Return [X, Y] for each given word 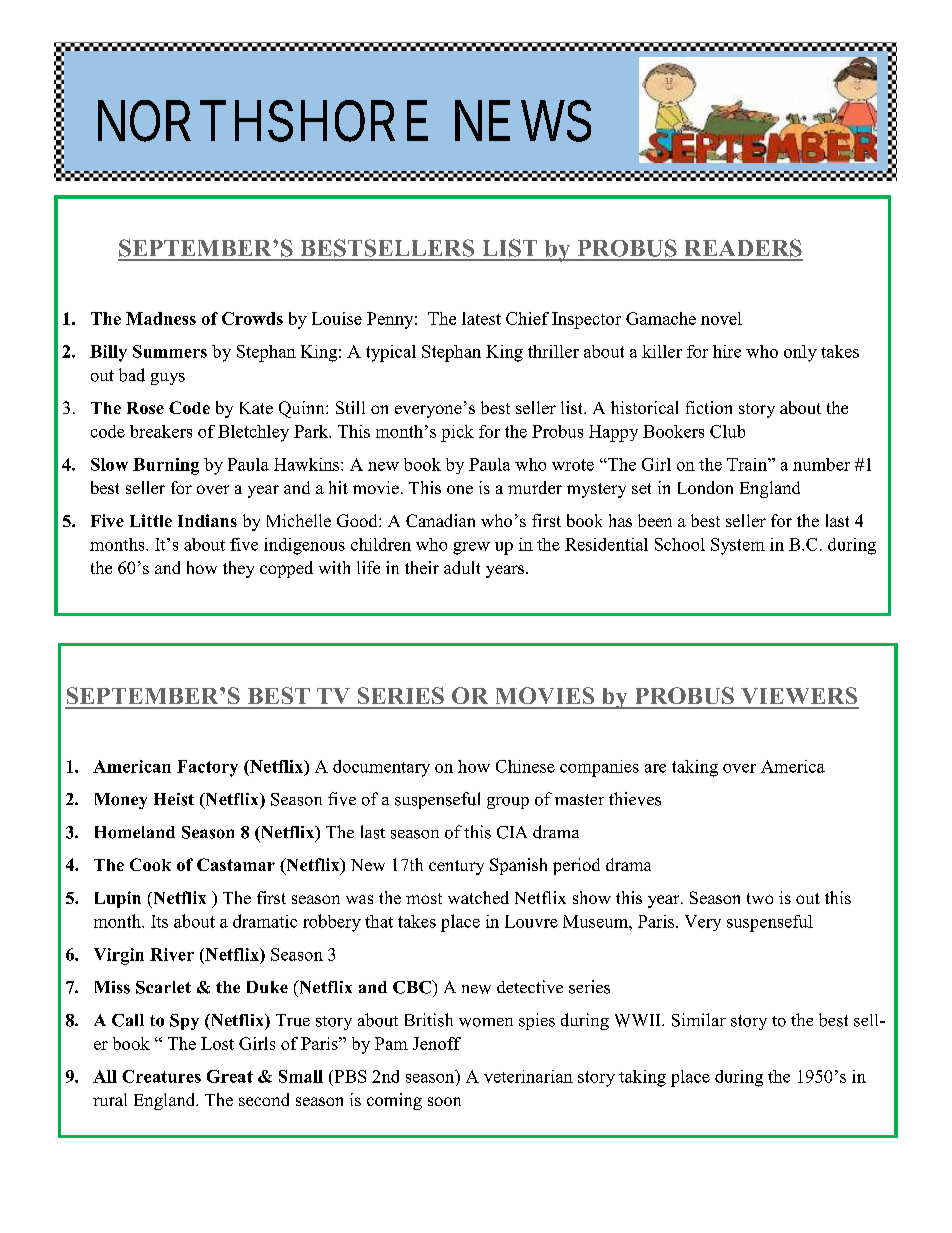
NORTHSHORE [263, 121]
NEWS [523, 121]
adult [462, 567]
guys [168, 379]
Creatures [161, 1076]
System [738, 546]
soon [444, 1101]
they [238, 569]
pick [457, 433]
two [760, 898]
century [456, 867]
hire [727, 351]
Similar [699, 1020]
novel [721, 318]
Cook [150, 864]
